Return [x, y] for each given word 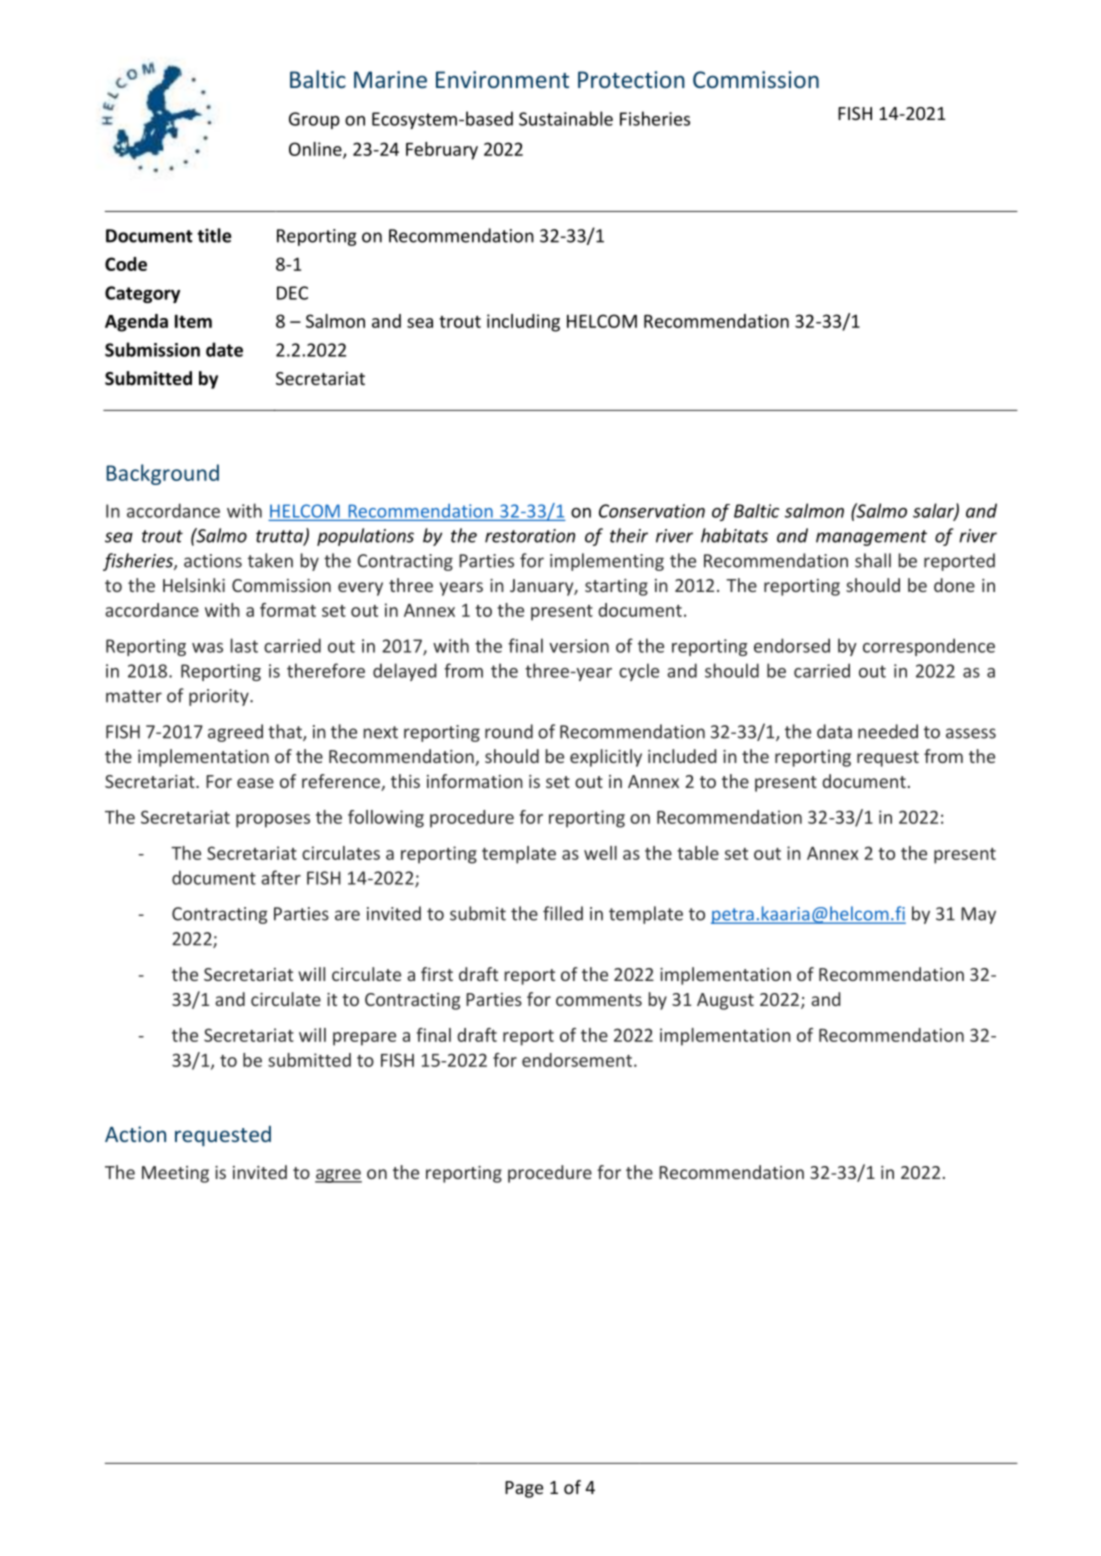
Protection [631, 79]
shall [873, 560]
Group [314, 120]
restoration [530, 536]
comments [599, 1000]
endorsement [577, 1060]
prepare [364, 1039]
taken [270, 560]
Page [524, 1489]
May [978, 915]
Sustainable [566, 118]
